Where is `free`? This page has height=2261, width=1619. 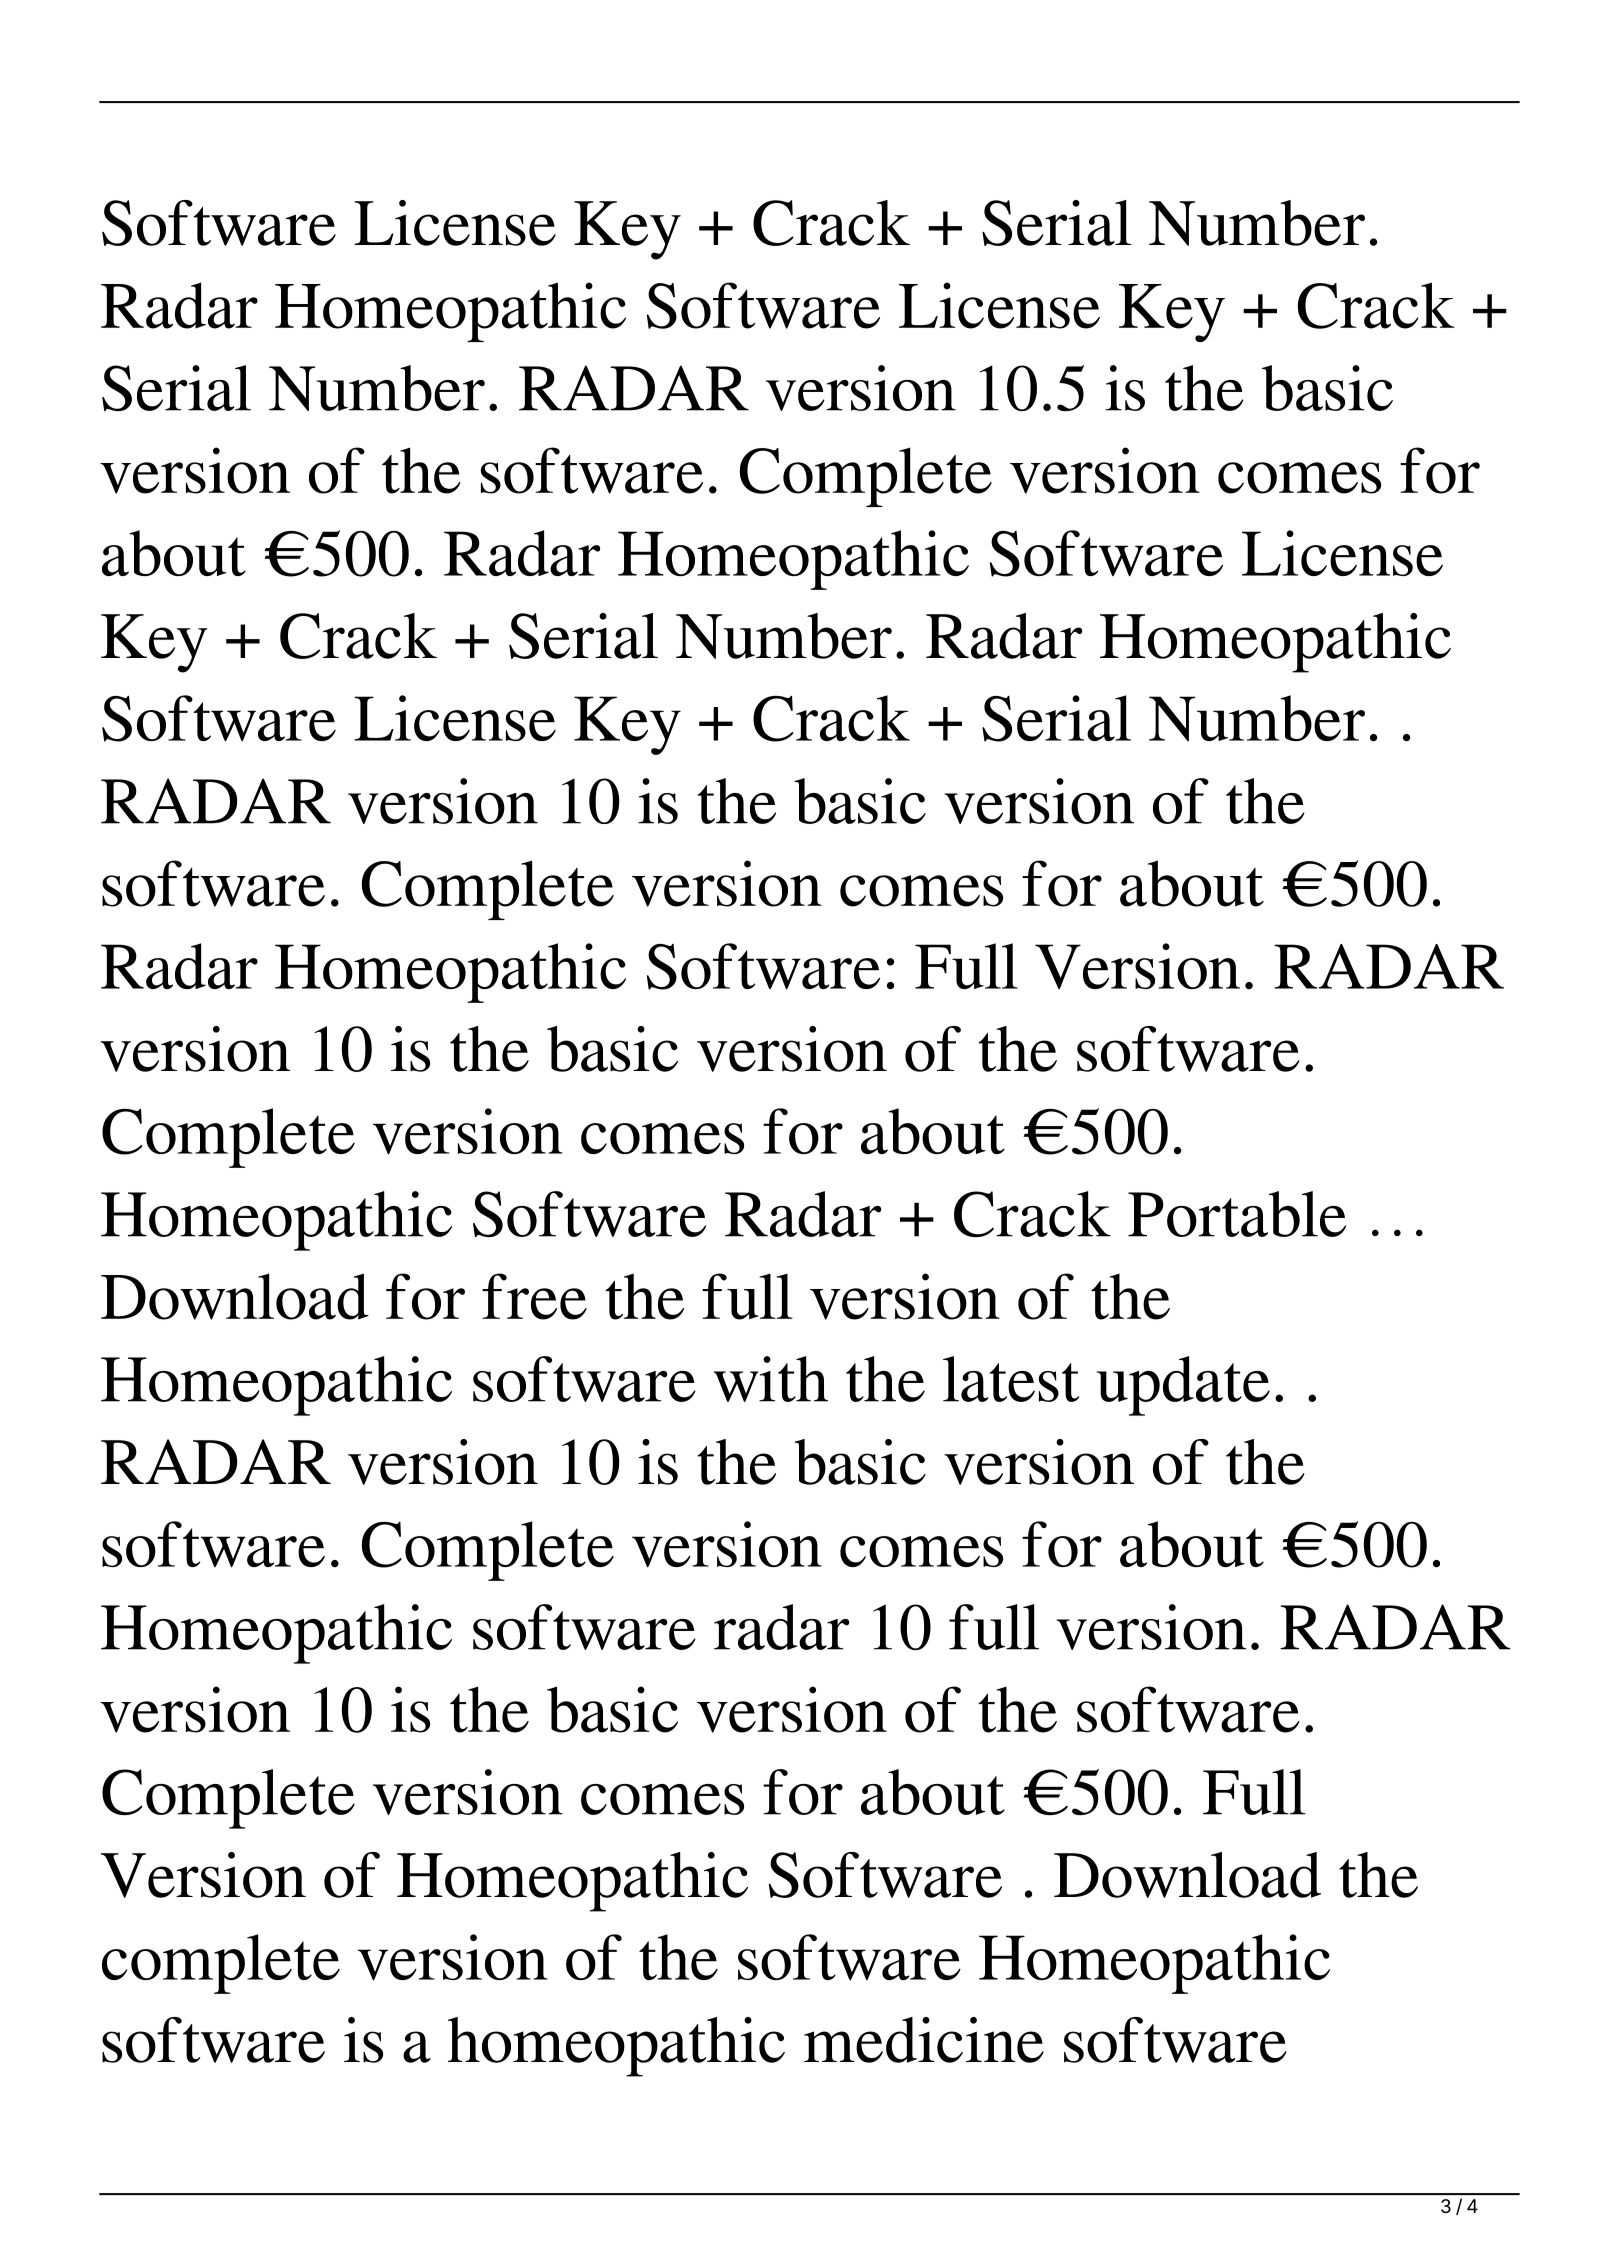
free is located at coordinates (534, 1296).
